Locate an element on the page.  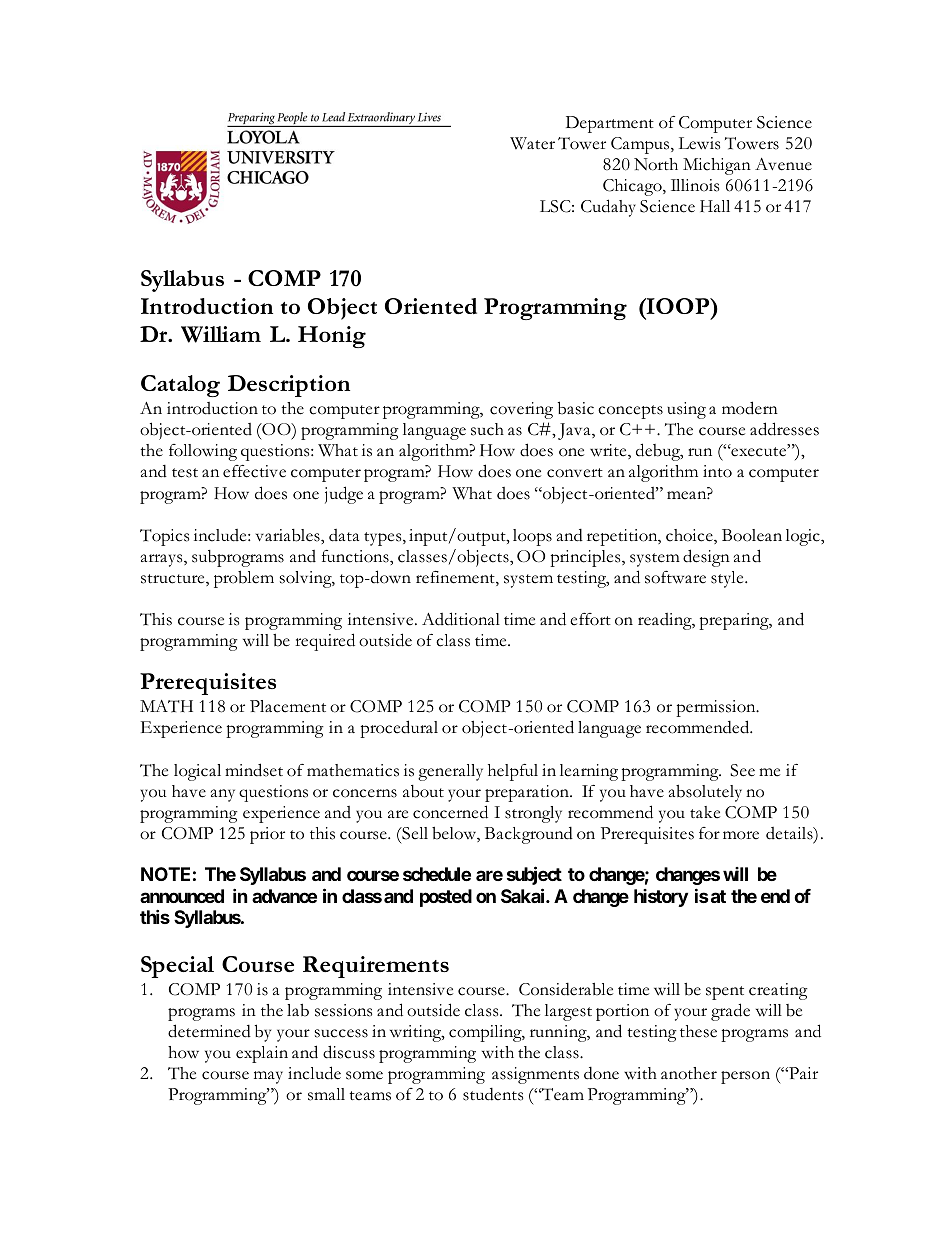
mindset is located at coordinates (254, 770).
